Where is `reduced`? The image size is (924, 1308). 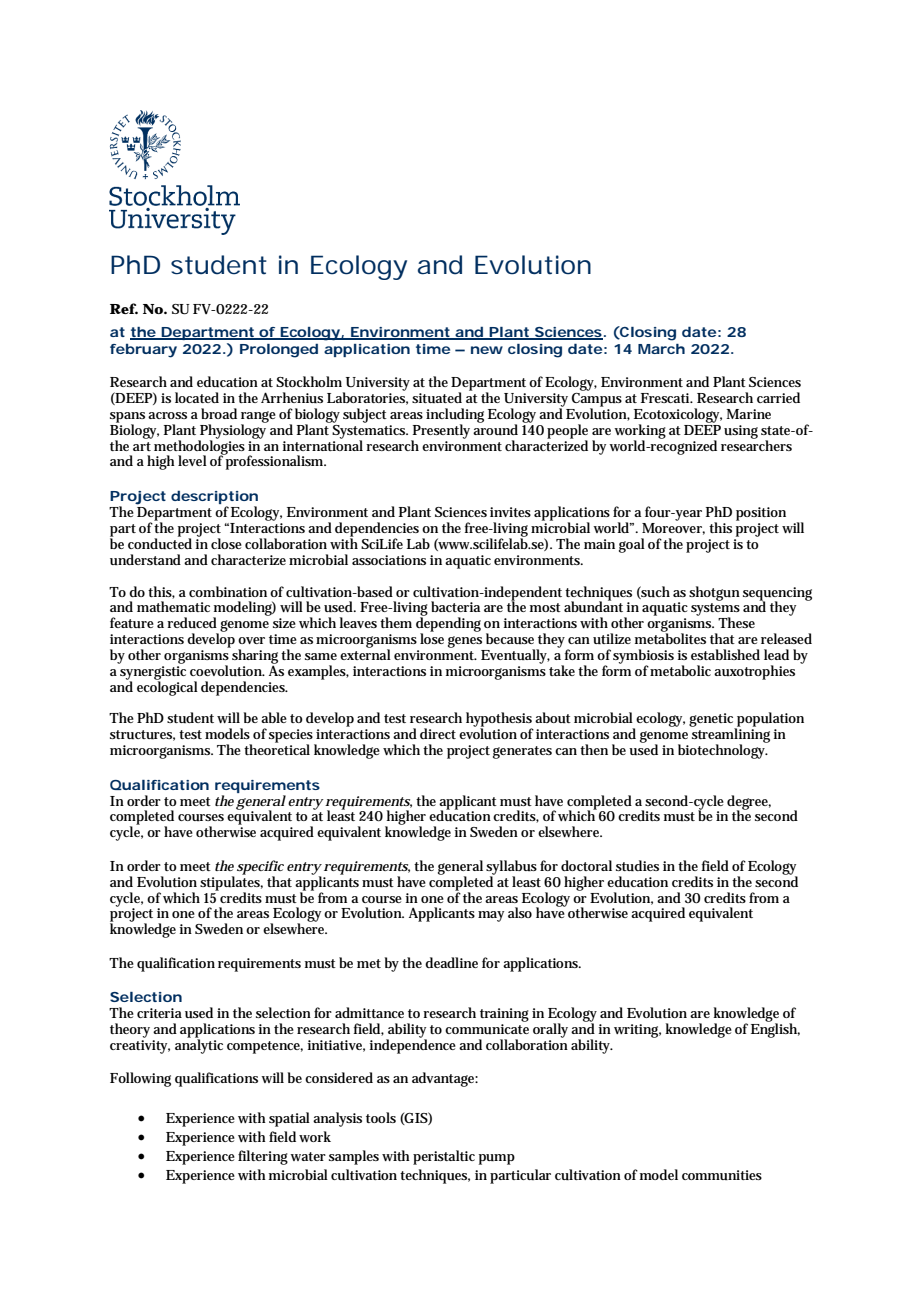
reduced is located at coordinates (192, 622).
